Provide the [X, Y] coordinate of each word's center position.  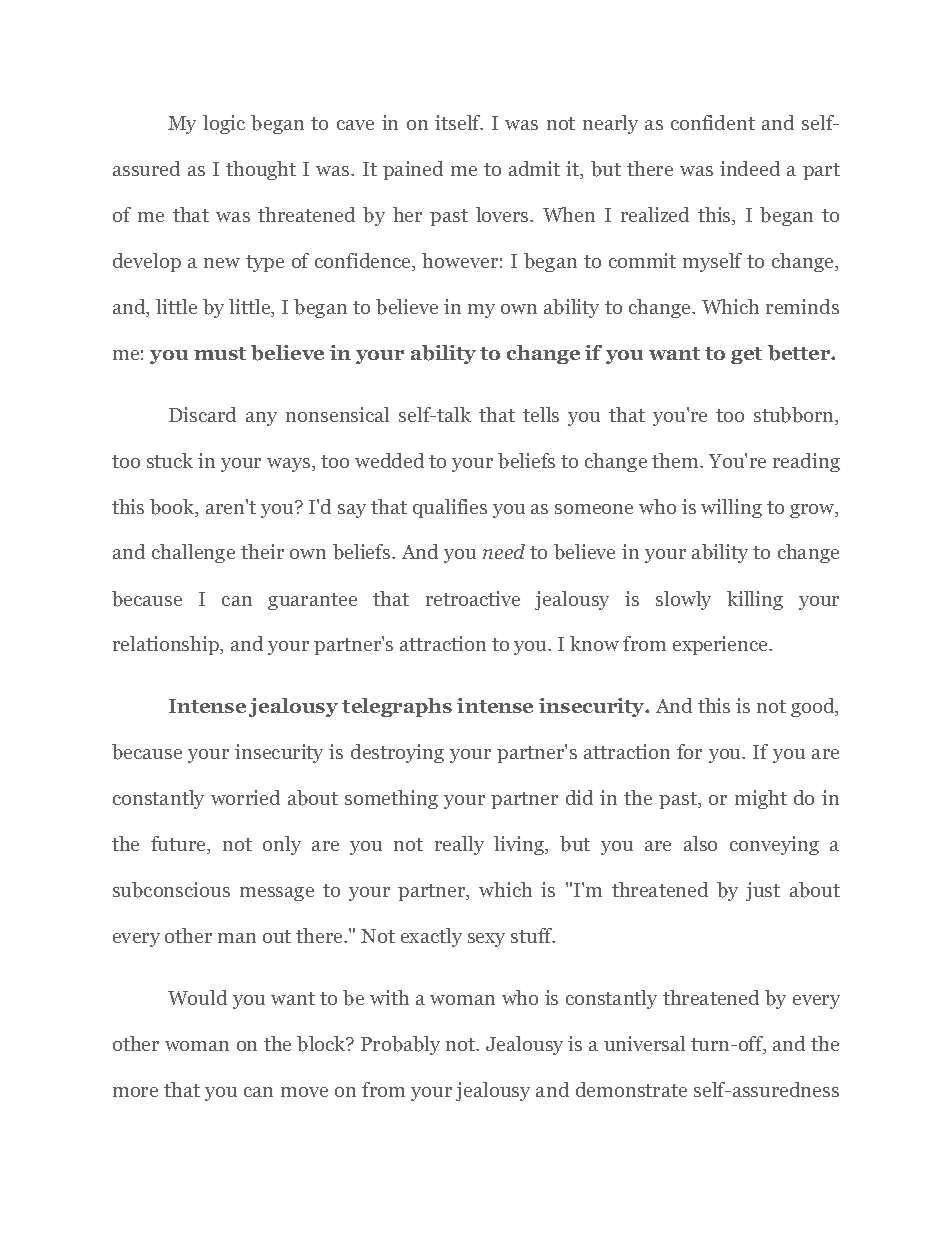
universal [644, 1043]
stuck [170, 460]
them [676, 460]
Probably [400, 1045]
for [689, 751]
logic [224, 124]
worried [245, 797]
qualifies [450, 508]
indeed [750, 168]
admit [534, 168]
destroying [397, 753]
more [135, 1092]
